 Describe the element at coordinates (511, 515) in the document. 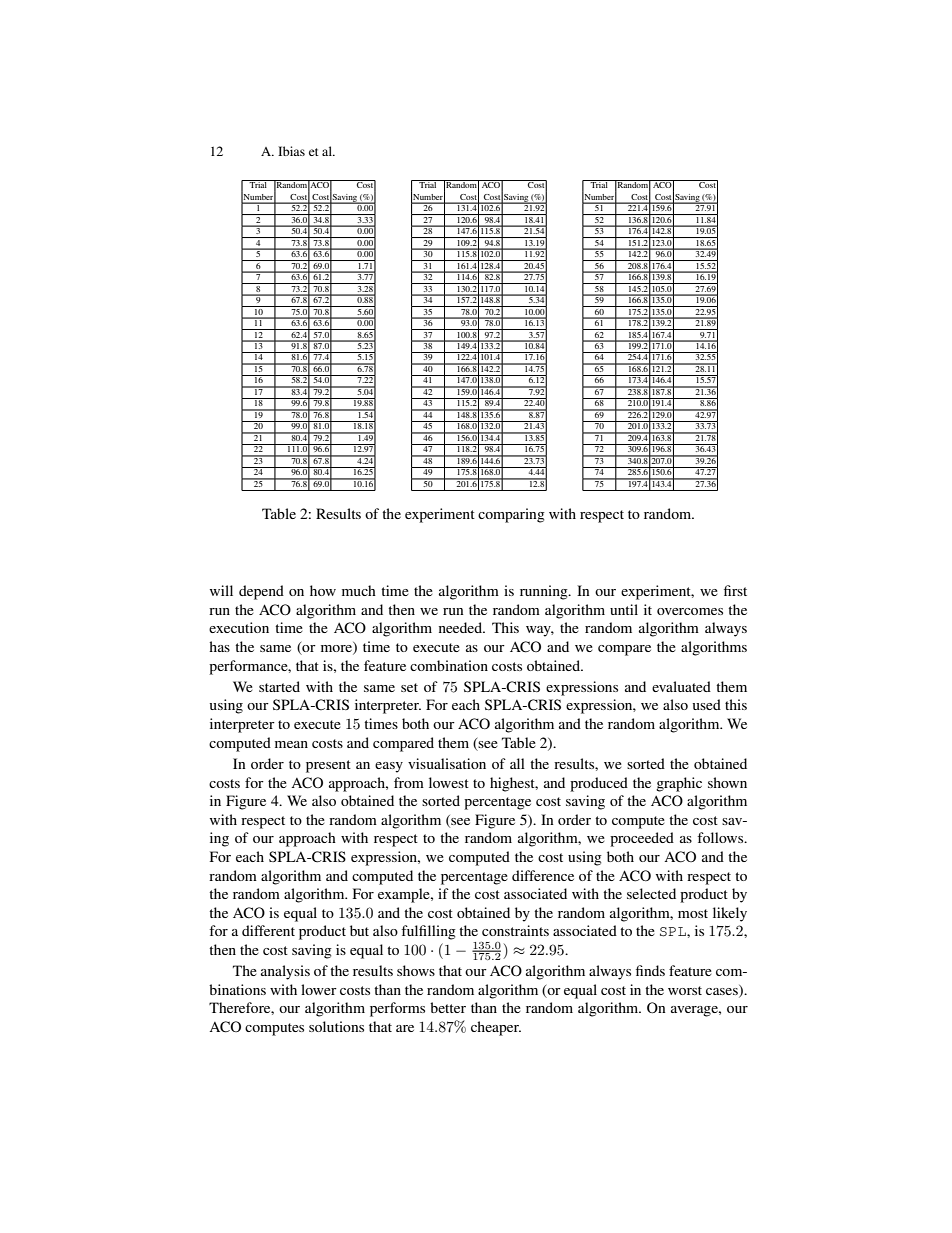

I see `comparing` at that location.
